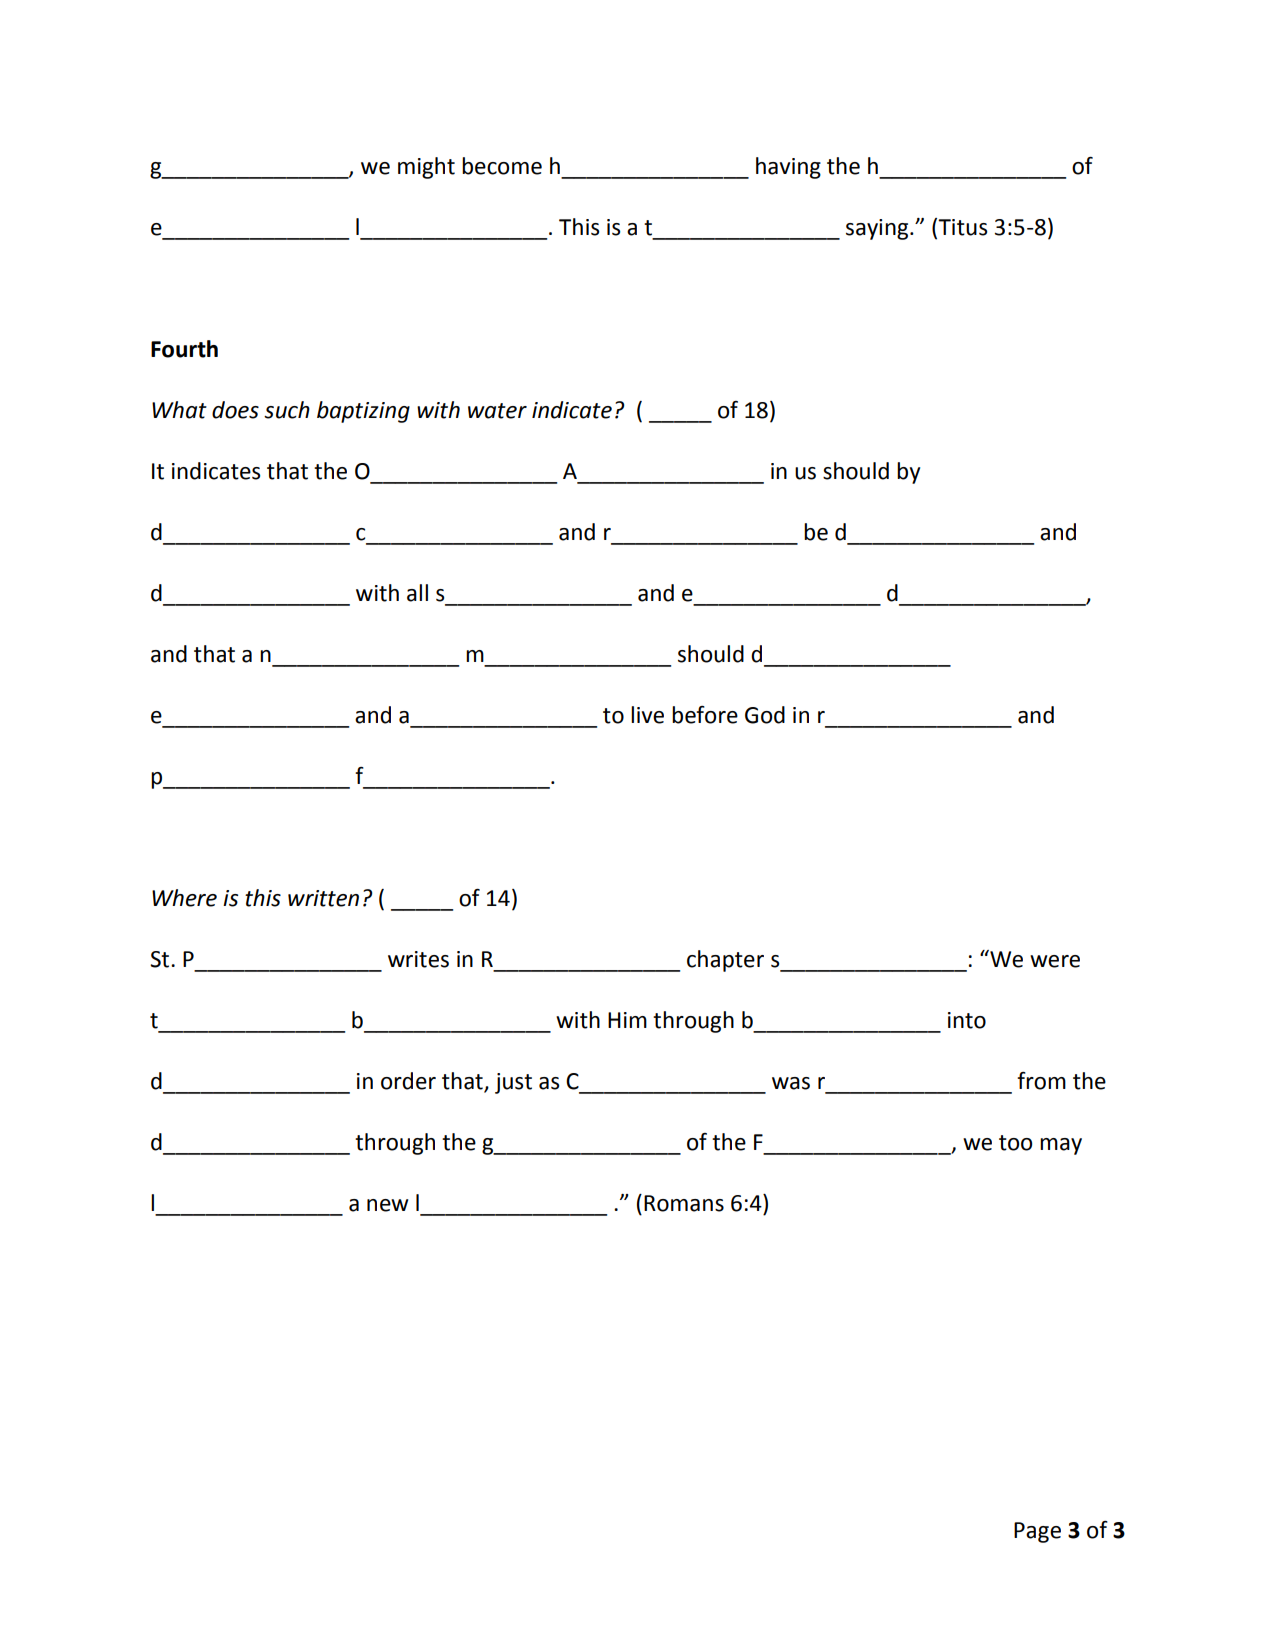 The width and height of the image is (1275, 1650). Describe the element at coordinates (962, 227) in the image. I see `Titus` at that location.
